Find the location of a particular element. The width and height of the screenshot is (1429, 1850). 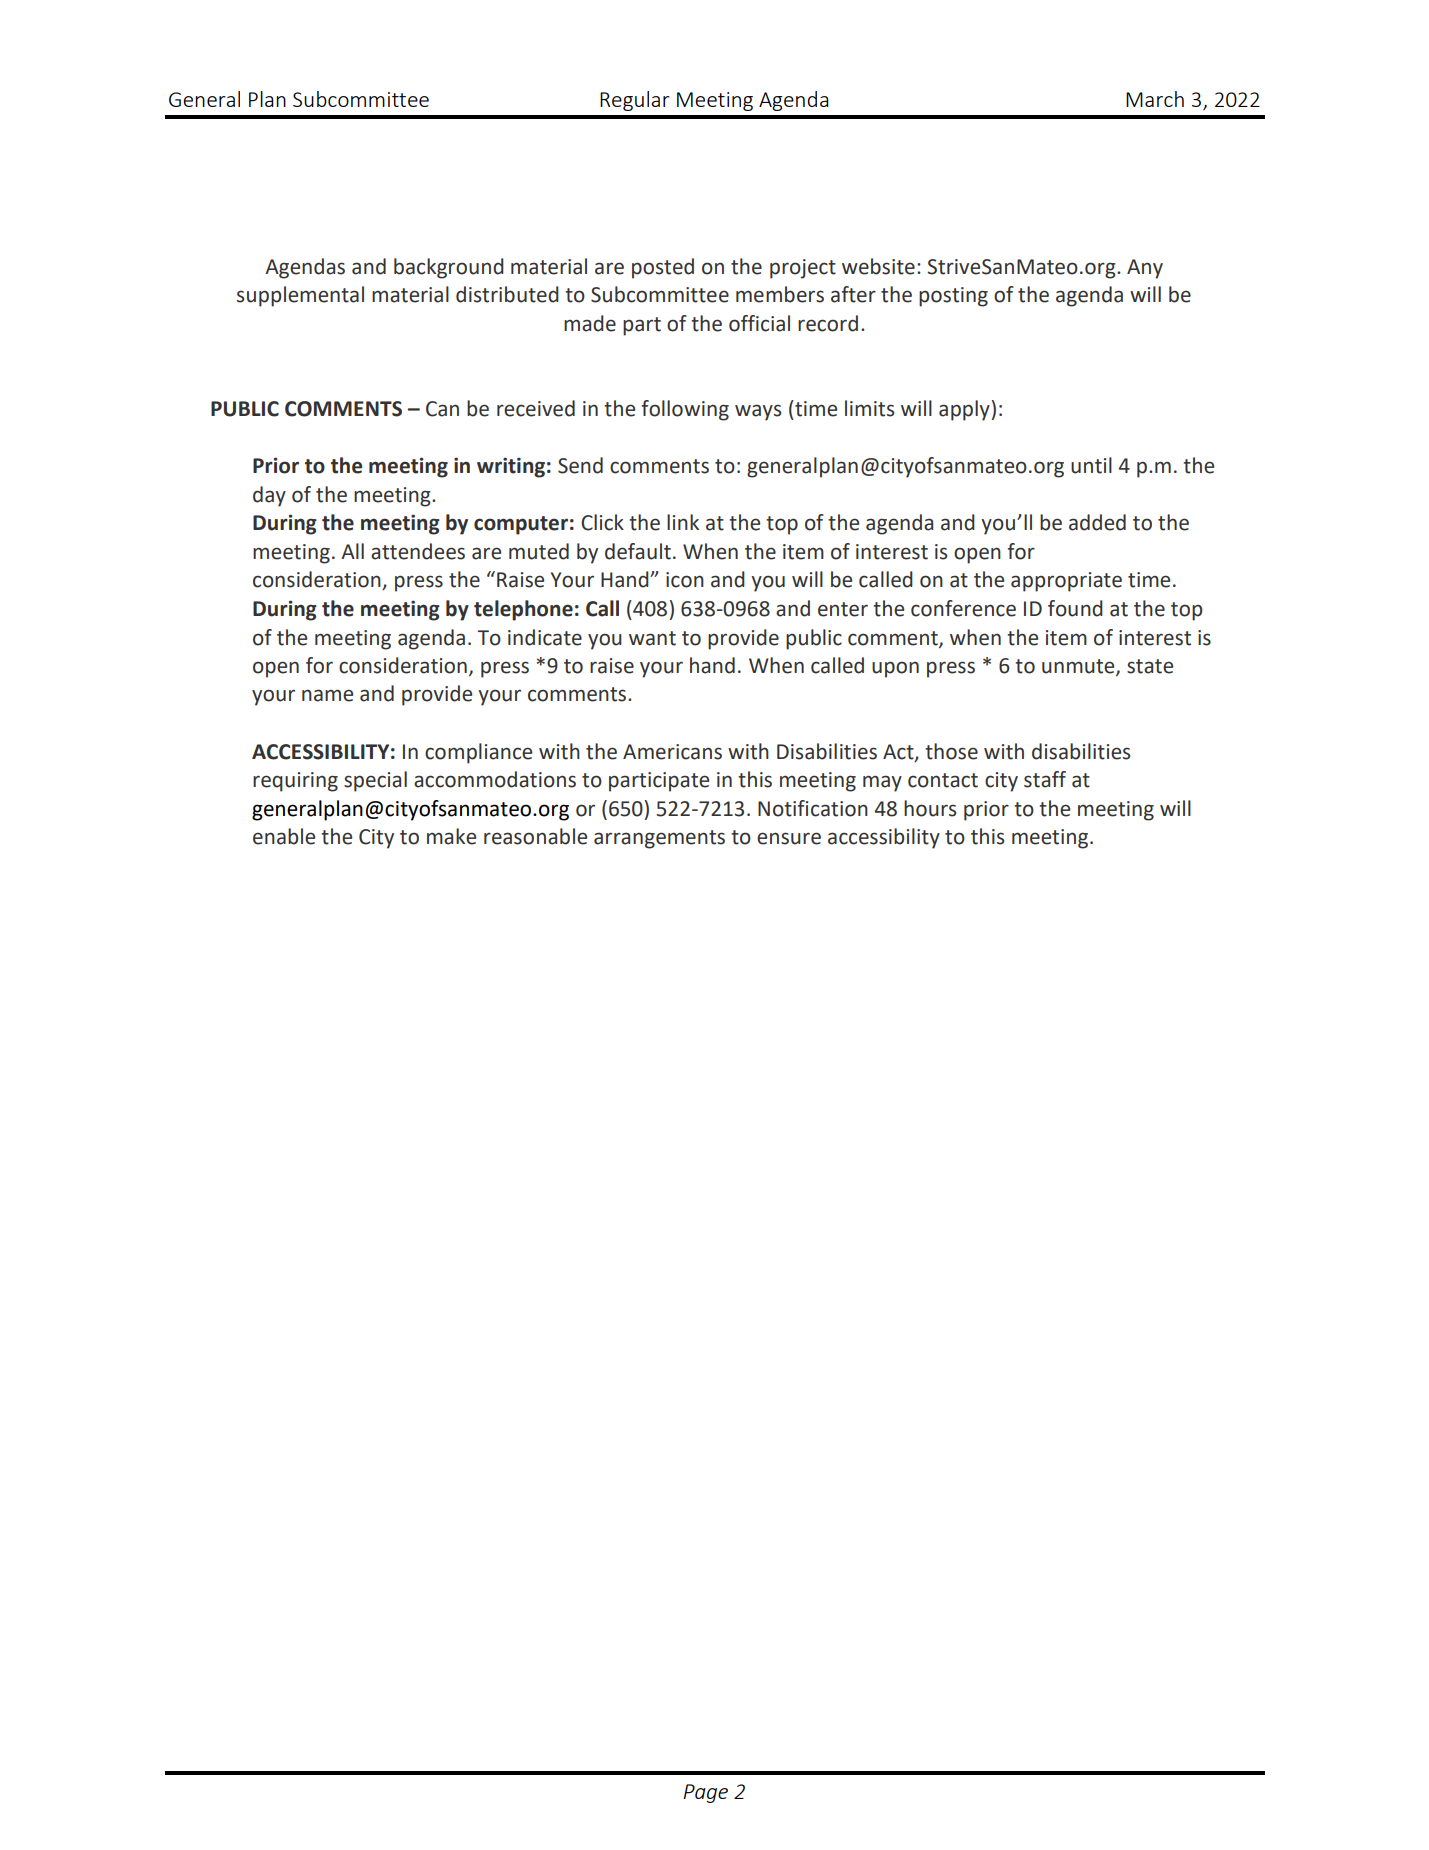

link is located at coordinates (683, 522).
